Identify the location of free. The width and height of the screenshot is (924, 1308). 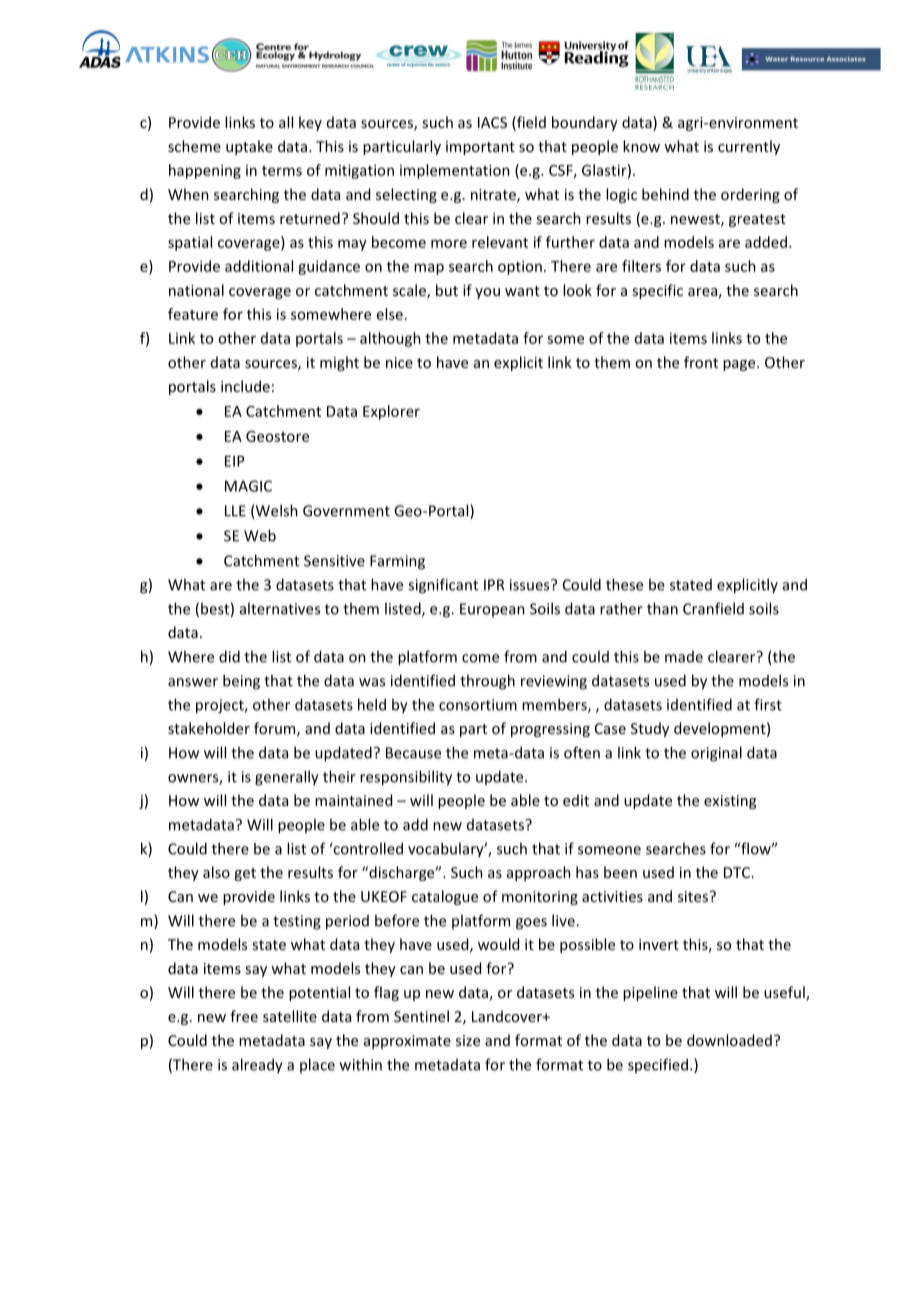
(244, 1016).
